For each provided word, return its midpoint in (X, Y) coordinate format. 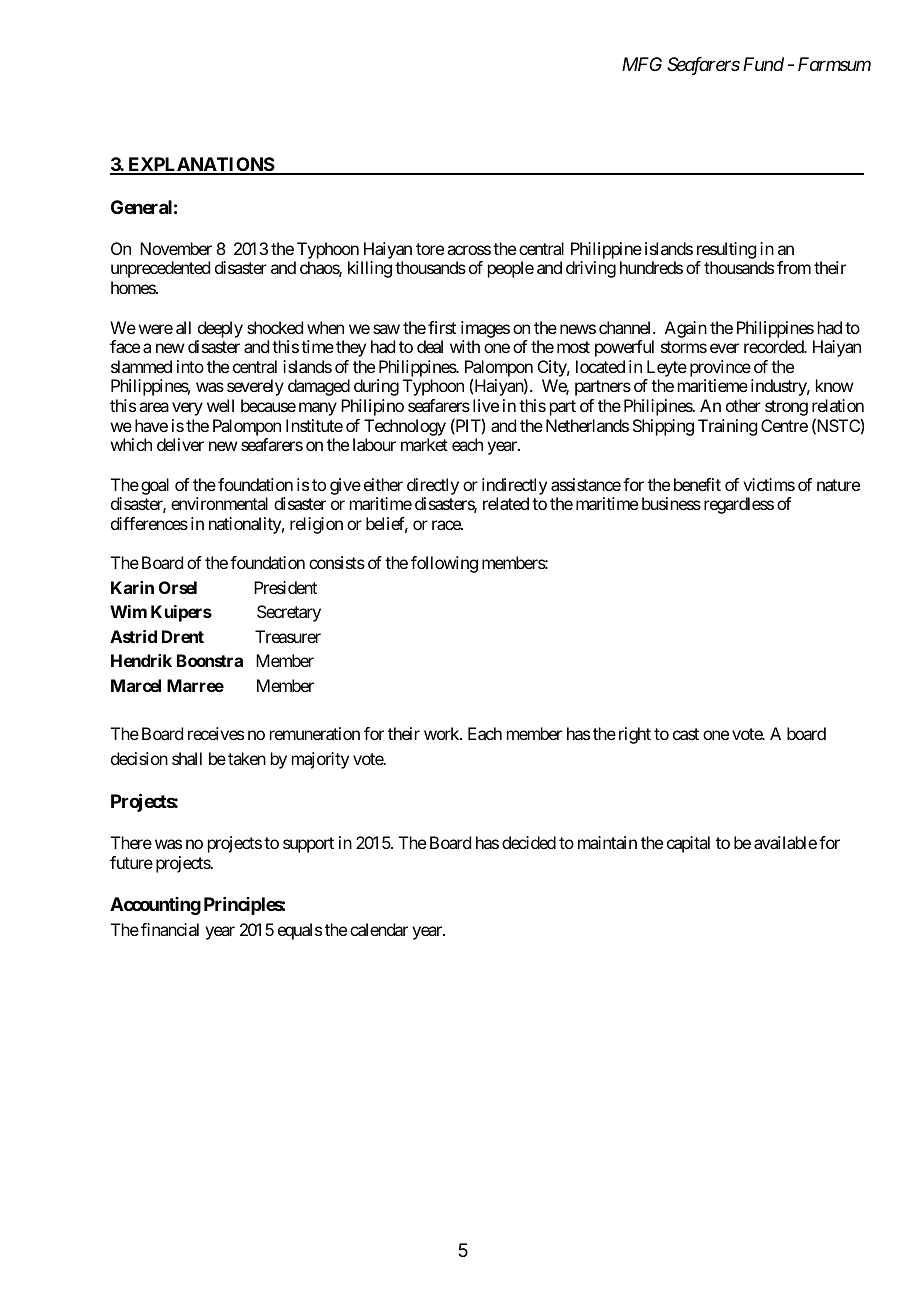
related (506, 503)
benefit (697, 484)
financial (170, 929)
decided (529, 842)
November (176, 248)
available (785, 842)
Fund (763, 64)
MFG (642, 64)
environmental (219, 503)
